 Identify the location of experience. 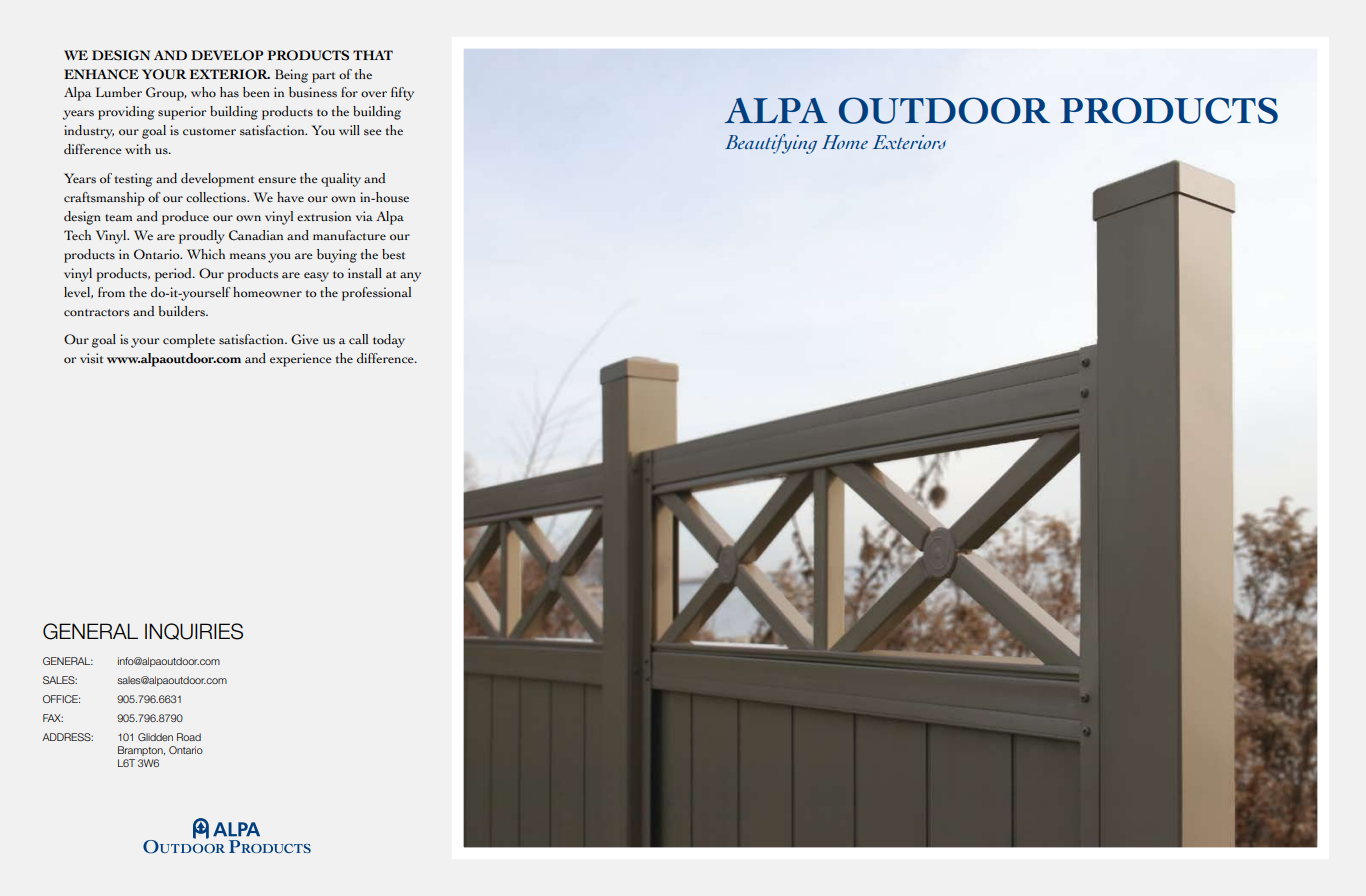
(301, 360).
